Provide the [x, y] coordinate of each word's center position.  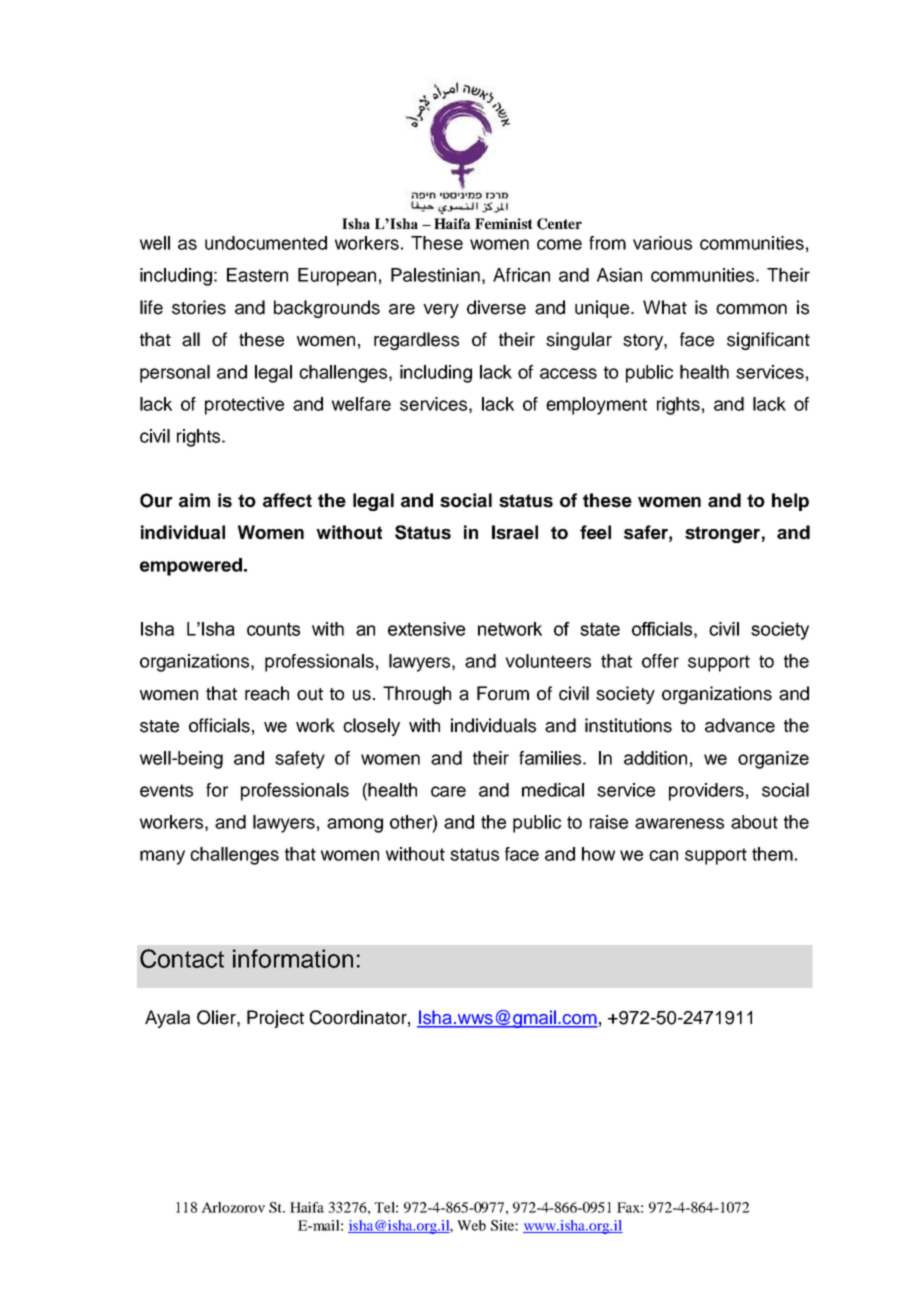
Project [275, 1019]
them [772, 854]
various [662, 243]
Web [471, 1225]
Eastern [257, 275]
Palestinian [435, 275]
